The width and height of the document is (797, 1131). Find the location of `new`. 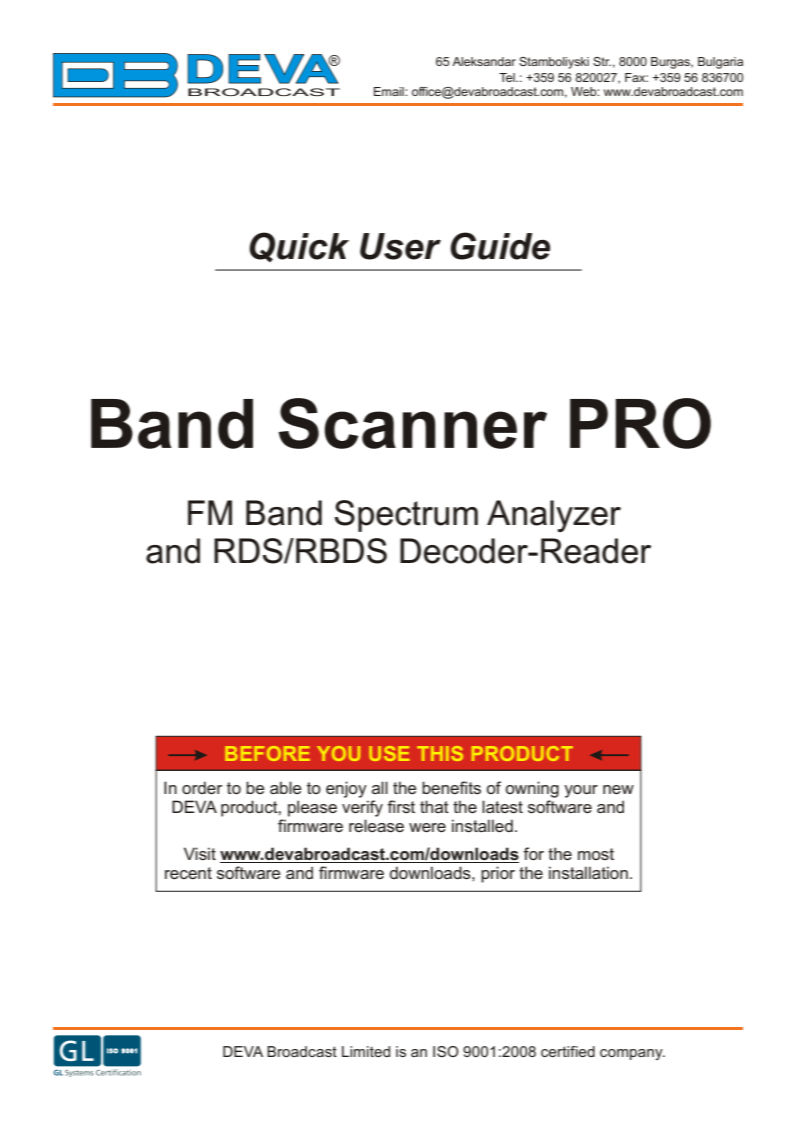

new is located at coordinates (618, 789).
